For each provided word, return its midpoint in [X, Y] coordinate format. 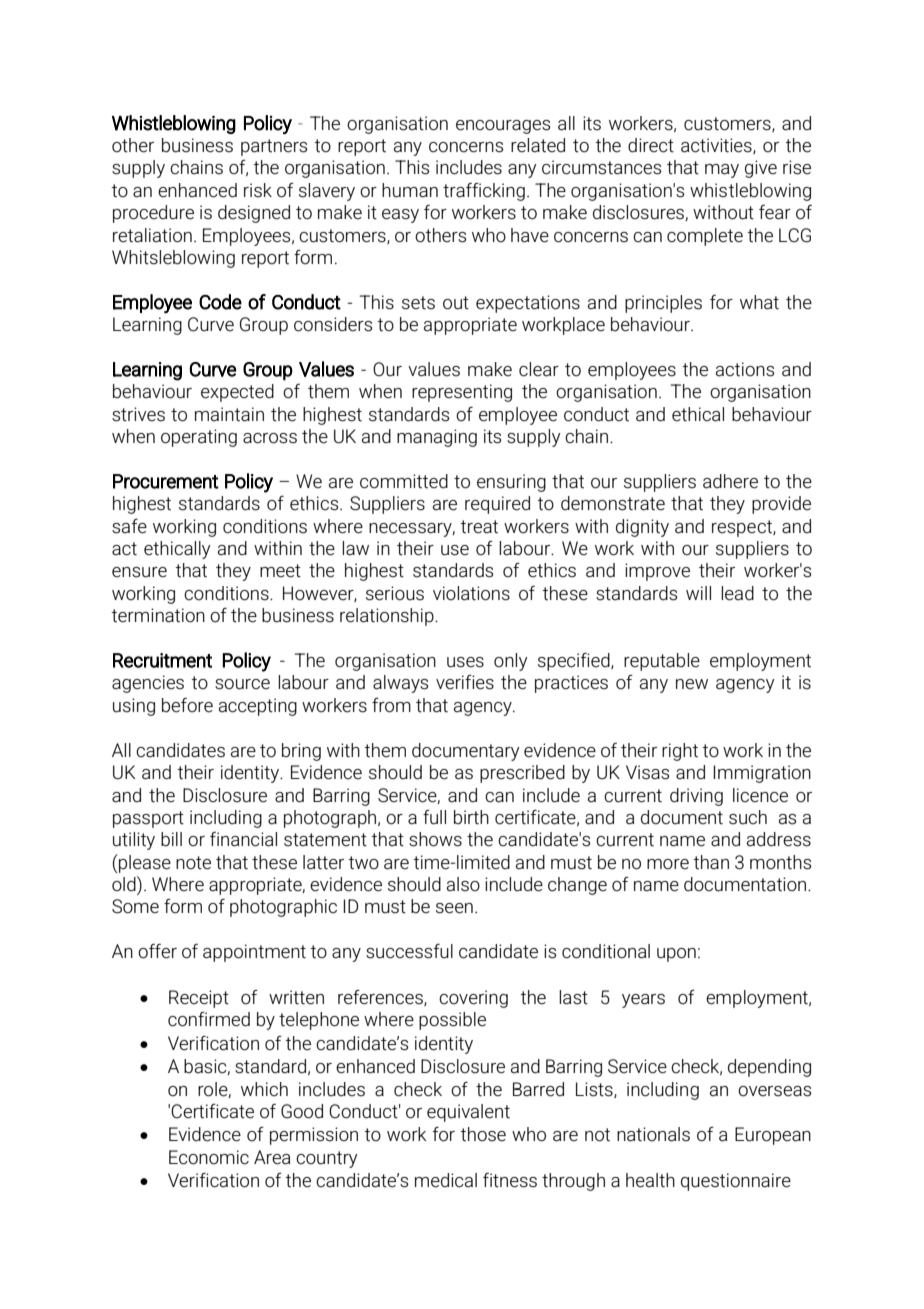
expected [237, 393]
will [698, 593]
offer [157, 951]
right [680, 752]
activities [717, 146]
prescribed [522, 774]
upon [676, 955]
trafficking [484, 192]
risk [258, 190]
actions [745, 369]
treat [479, 527]
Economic [209, 1157]
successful [409, 951]
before [187, 705]
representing [462, 393]
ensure [139, 572]
